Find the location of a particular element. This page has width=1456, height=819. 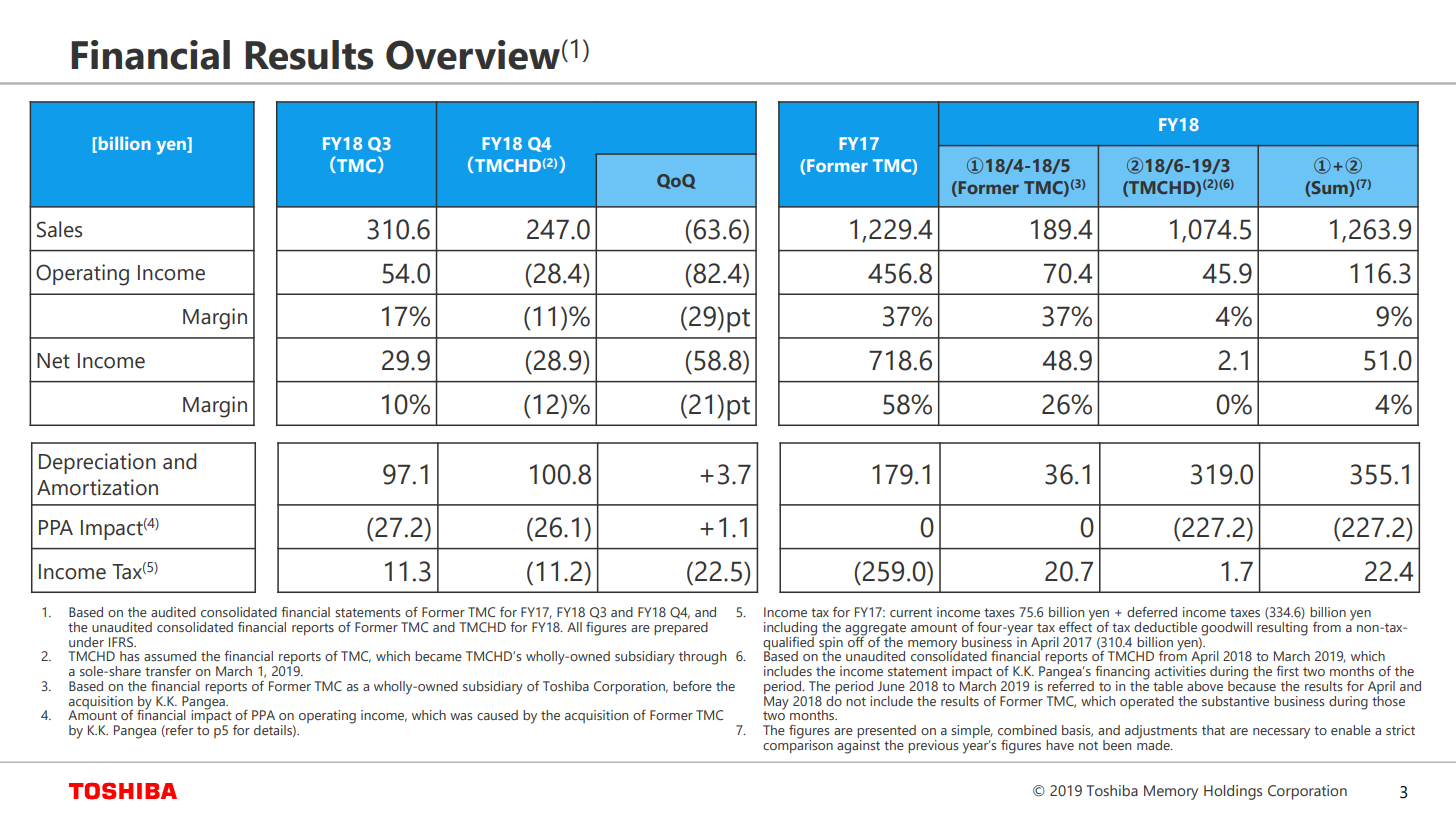

Net is located at coordinates (53, 361).
